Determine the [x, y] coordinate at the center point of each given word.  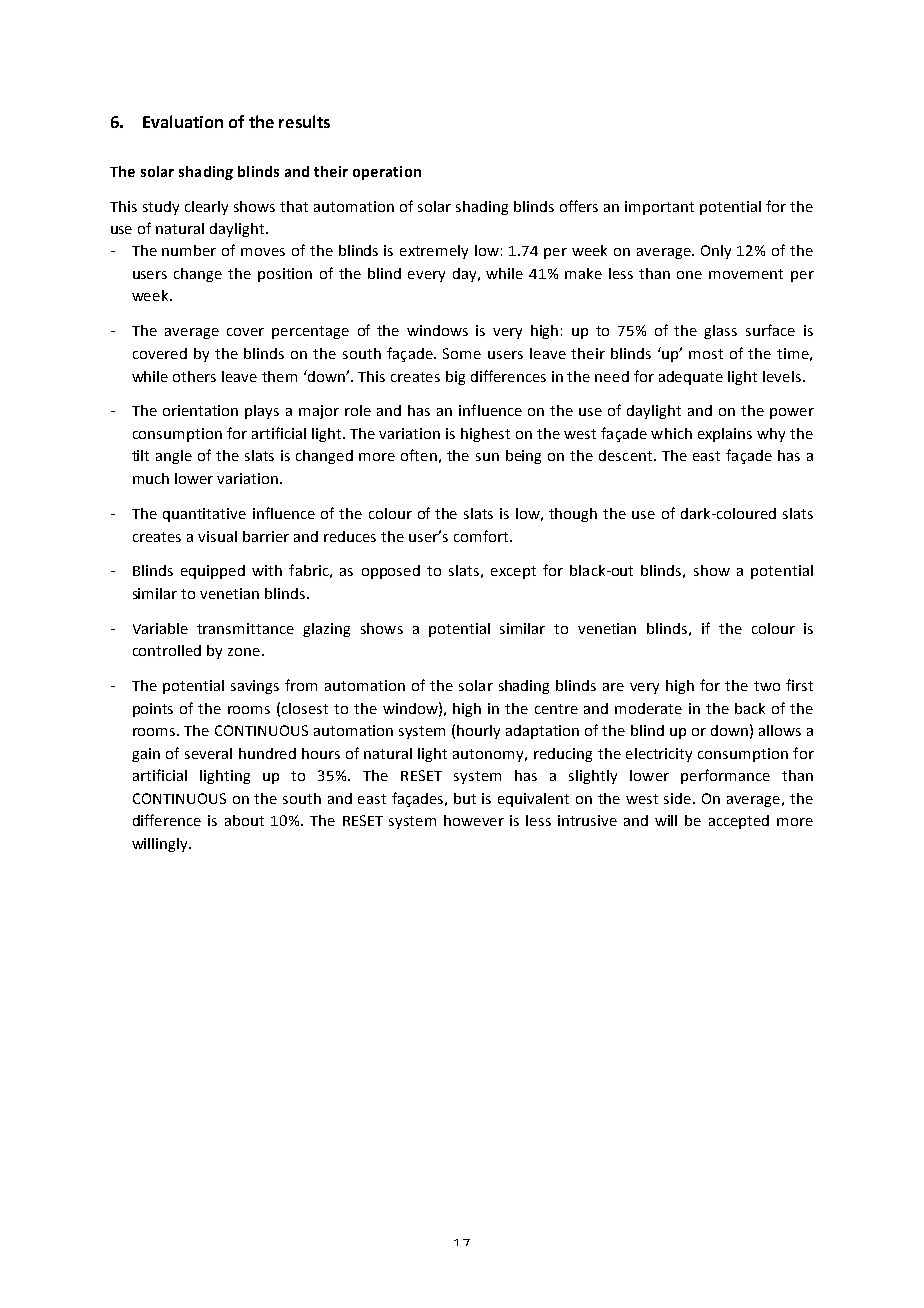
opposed [391, 572]
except [513, 572]
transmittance [245, 628]
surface [770, 330]
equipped [213, 572]
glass [720, 332]
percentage [310, 332]
